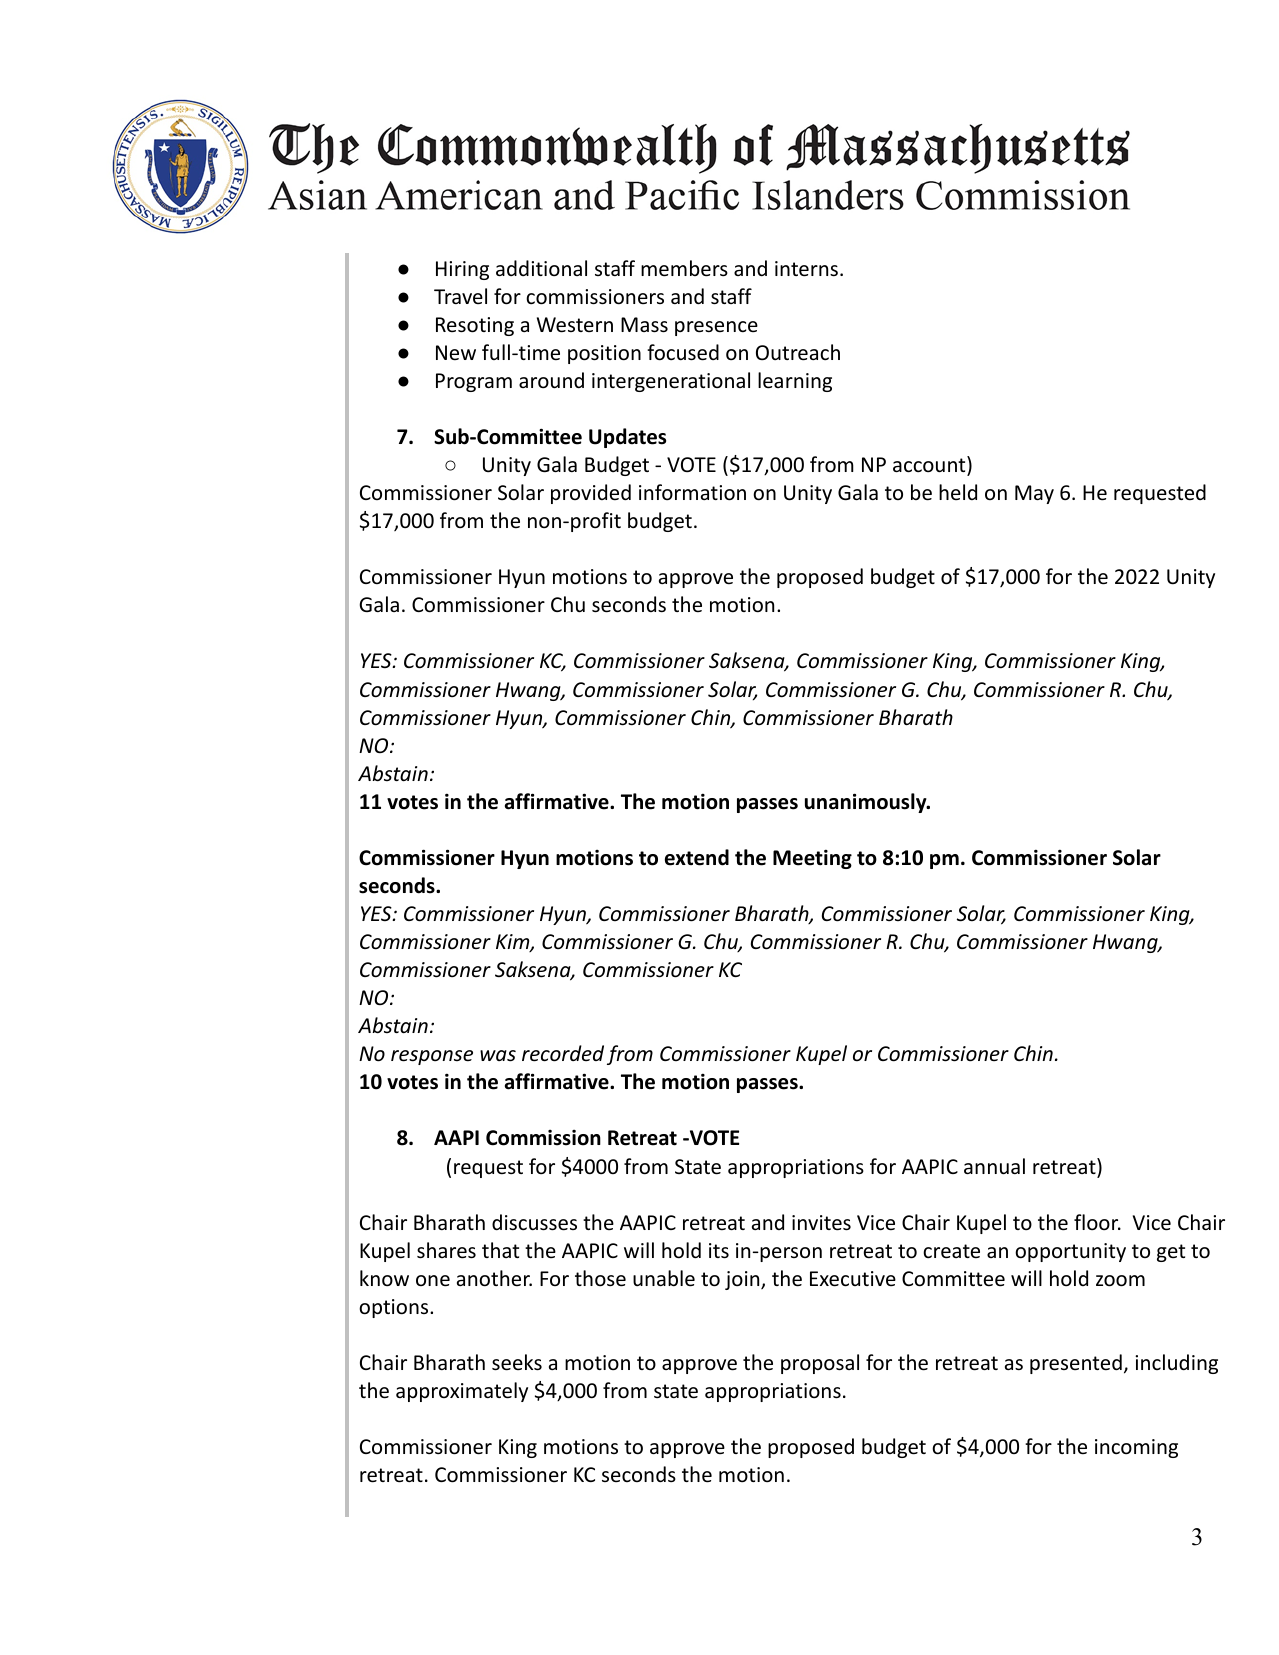 The image size is (1279, 1655). What do you see at coordinates (462, 1392) in the screenshot?
I see `approximately` at bounding box center [462, 1392].
